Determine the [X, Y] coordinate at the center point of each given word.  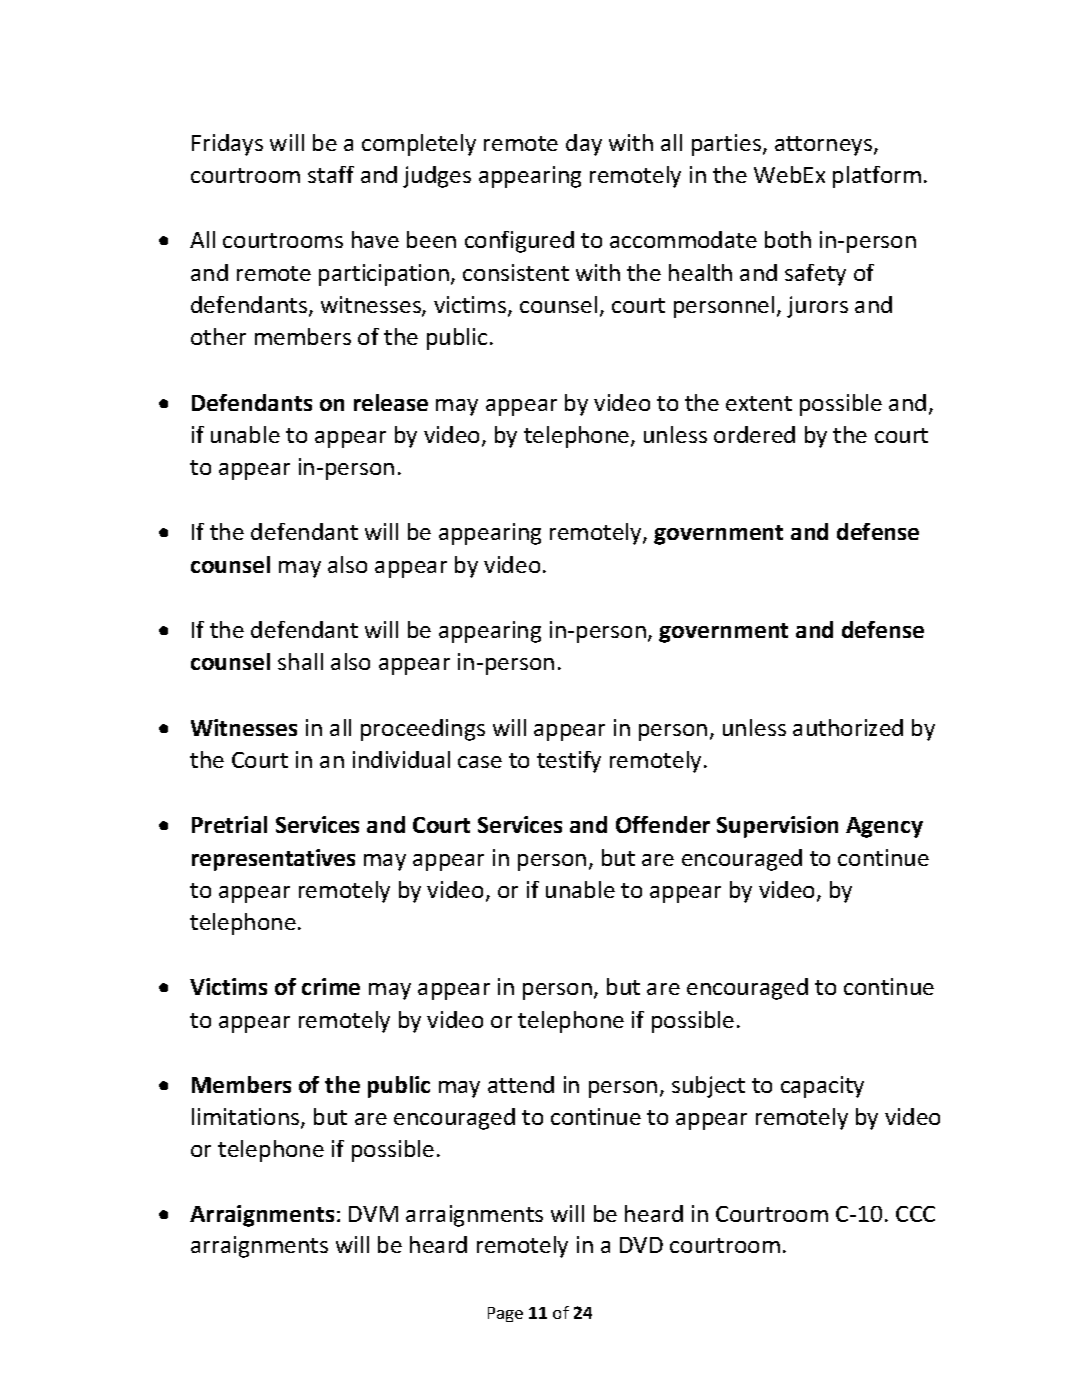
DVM [373, 1214]
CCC [915, 1214]
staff [331, 174]
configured [519, 242]
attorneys [825, 146]
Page [505, 1314]
